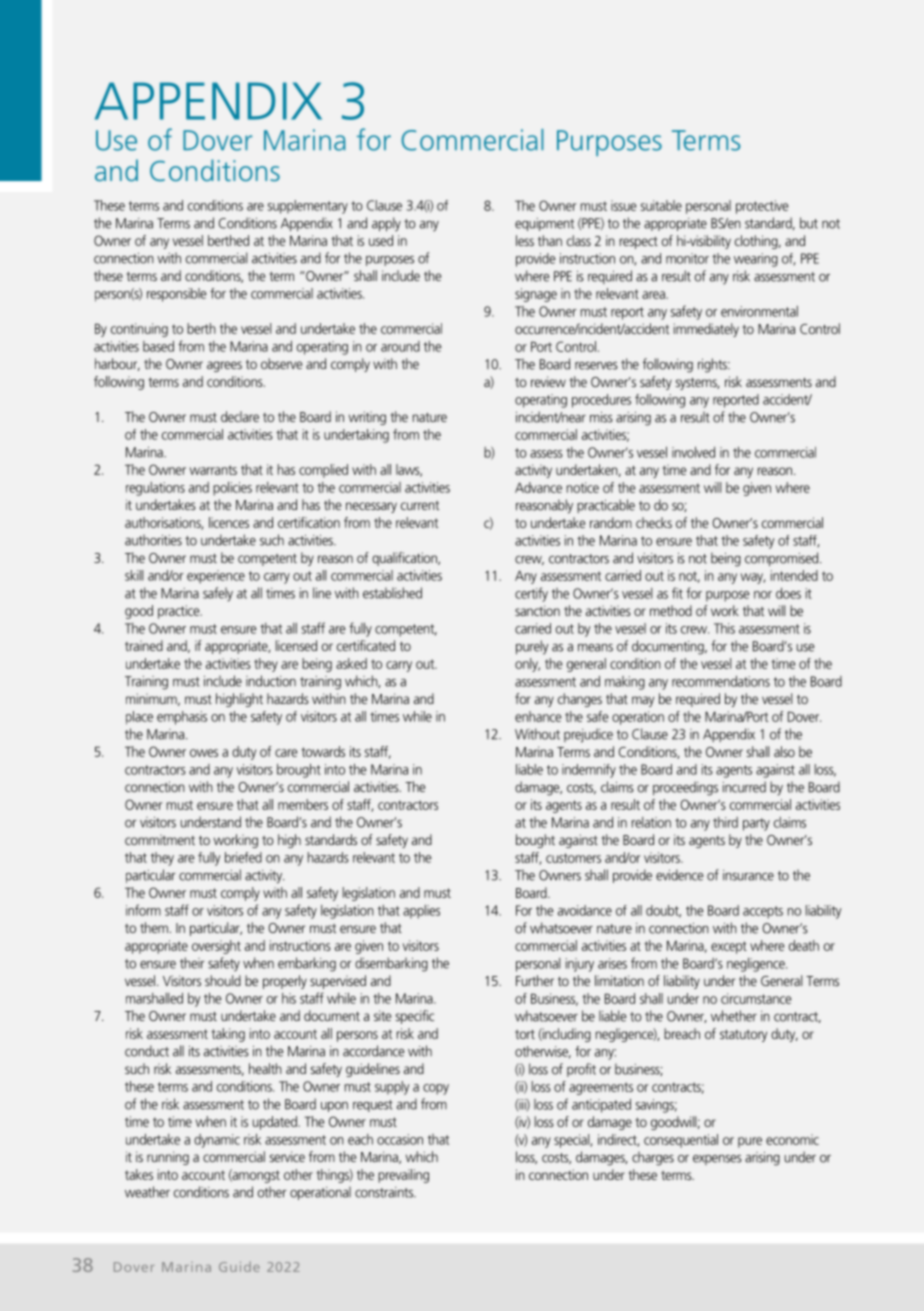 This screenshot has height=1311, width=924. What do you see at coordinates (177, 295) in the screenshot?
I see `responsible` at bounding box center [177, 295].
